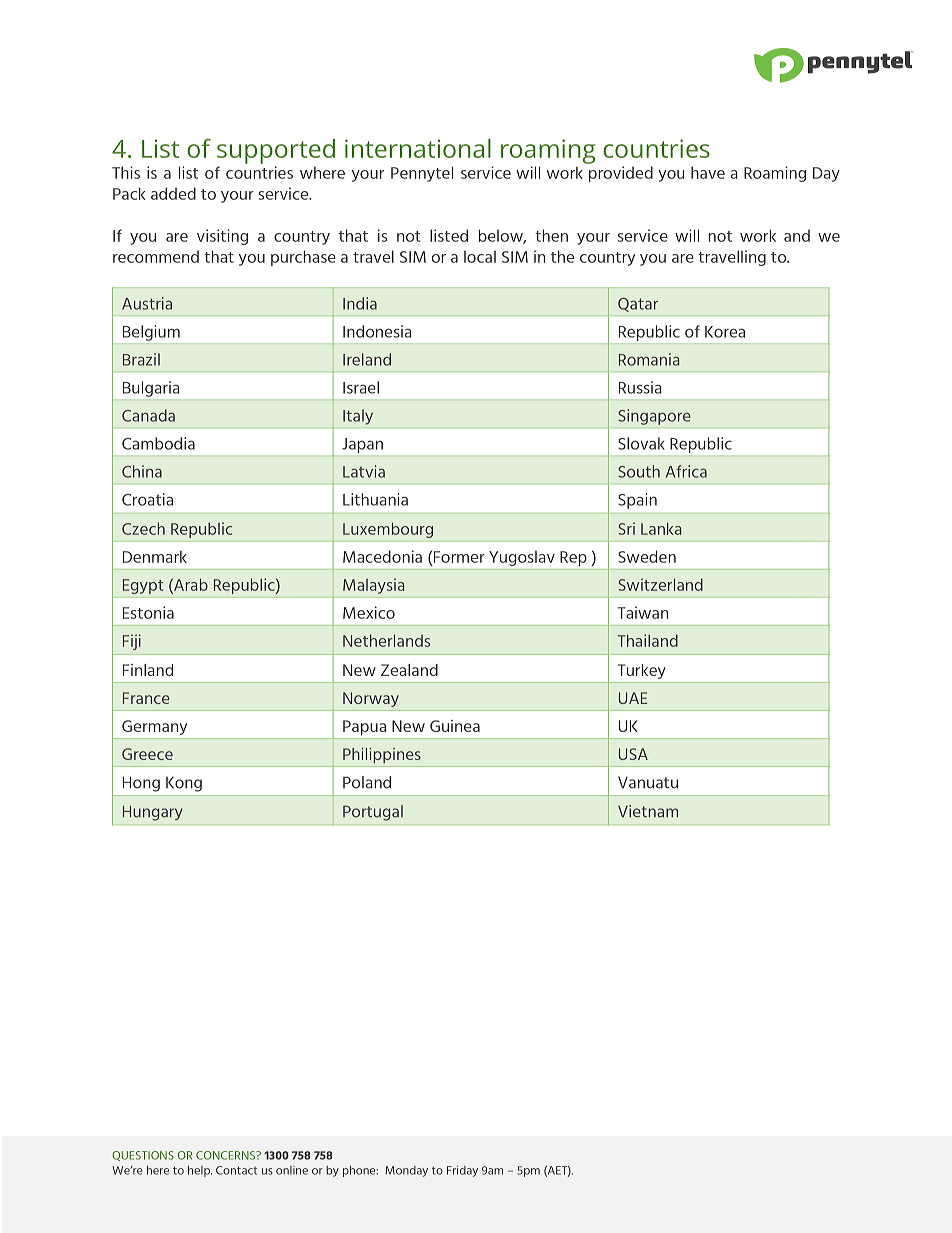 The height and width of the screenshot is (1233, 952). What do you see at coordinates (637, 501) in the screenshot?
I see `Spain` at bounding box center [637, 501].
